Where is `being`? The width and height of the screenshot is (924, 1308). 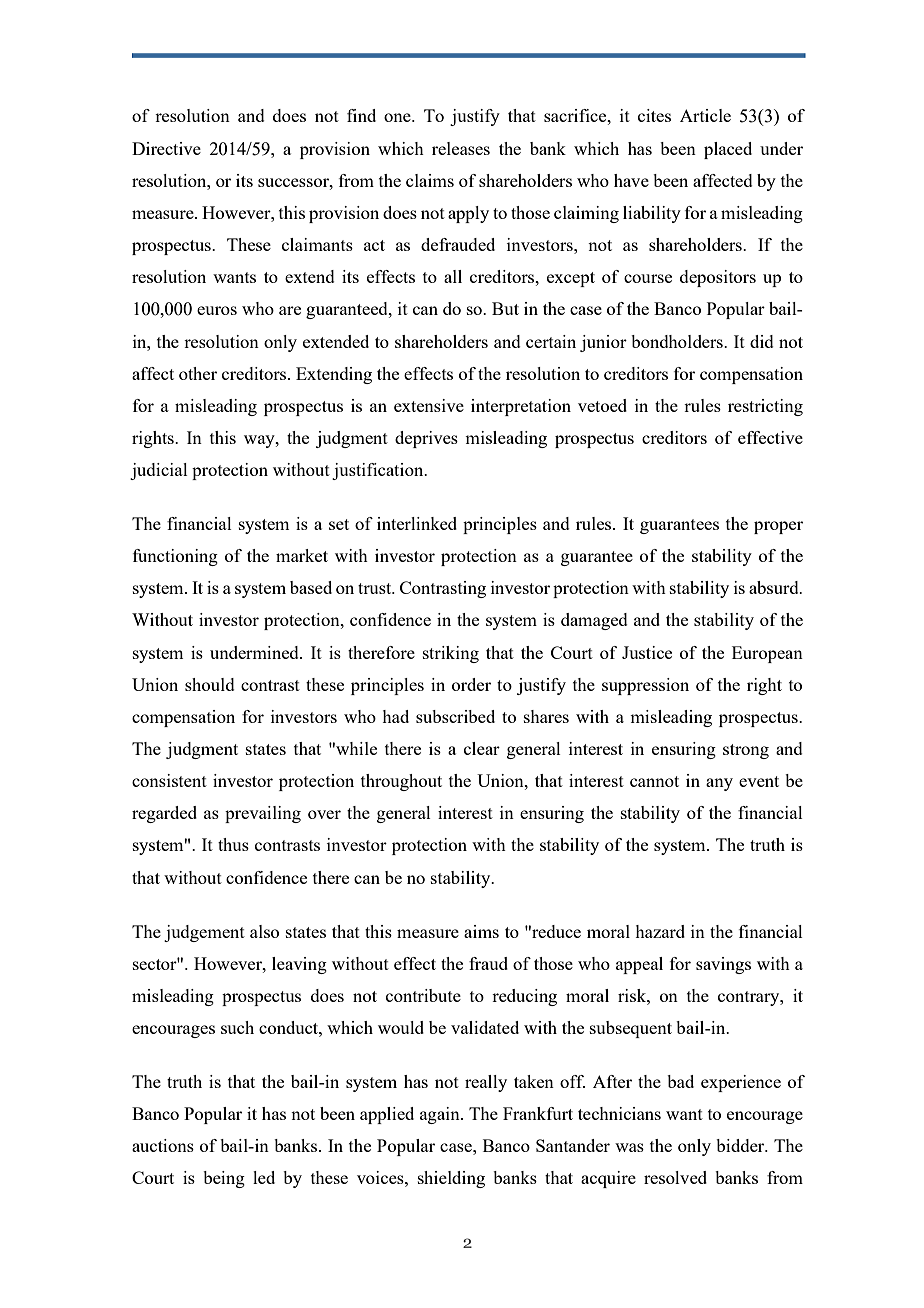
being is located at coordinates (224, 1179).
